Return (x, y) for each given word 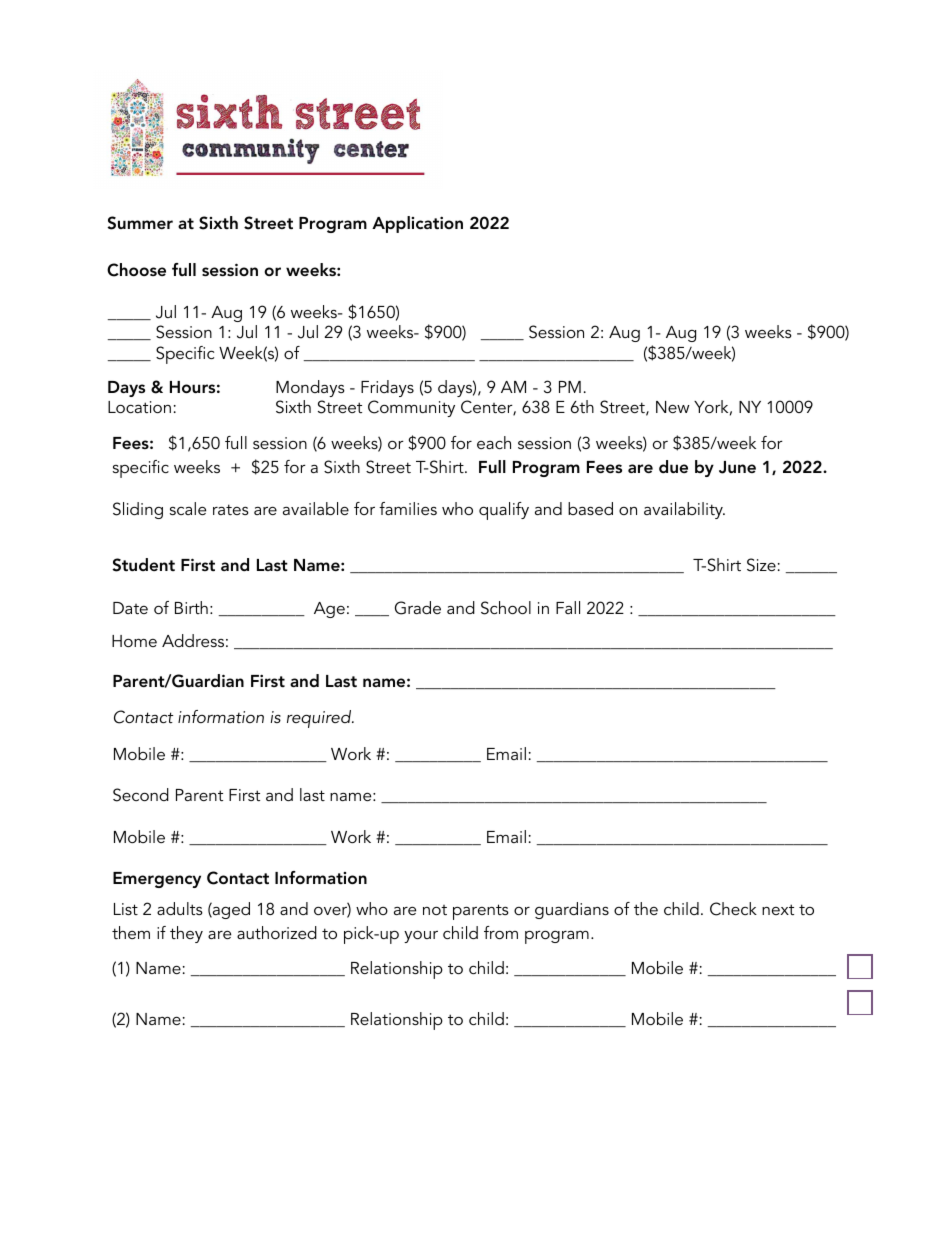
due (673, 466)
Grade (418, 608)
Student (143, 565)
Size (761, 565)
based (590, 508)
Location (139, 407)
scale (188, 508)
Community (411, 408)
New (673, 407)
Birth (191, 607)
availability (684, 510)
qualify (504, 511)
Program (546, 469)
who (457, 508)
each (494, 442)
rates (231, 509)
